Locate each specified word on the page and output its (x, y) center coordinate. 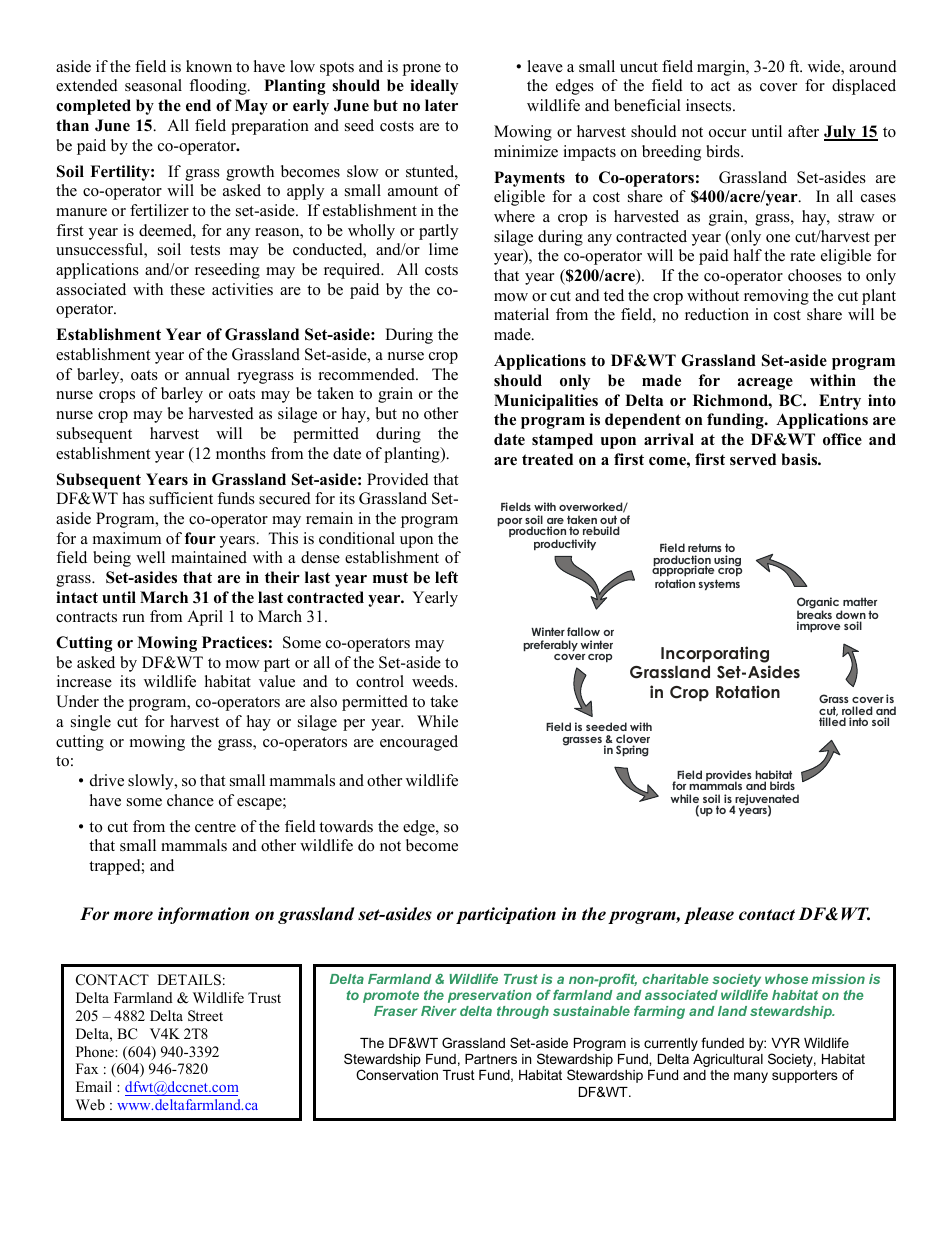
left (446, 577)
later (441, 105)
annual (207, 374)
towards (346, 826)
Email (94, 1086)
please (709, 915)
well (150, 557)
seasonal (153, 85)
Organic (819, 604)
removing (776, 297)
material (521, 314)
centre (215, 827)
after (803, 131)
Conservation (397, 1074)
